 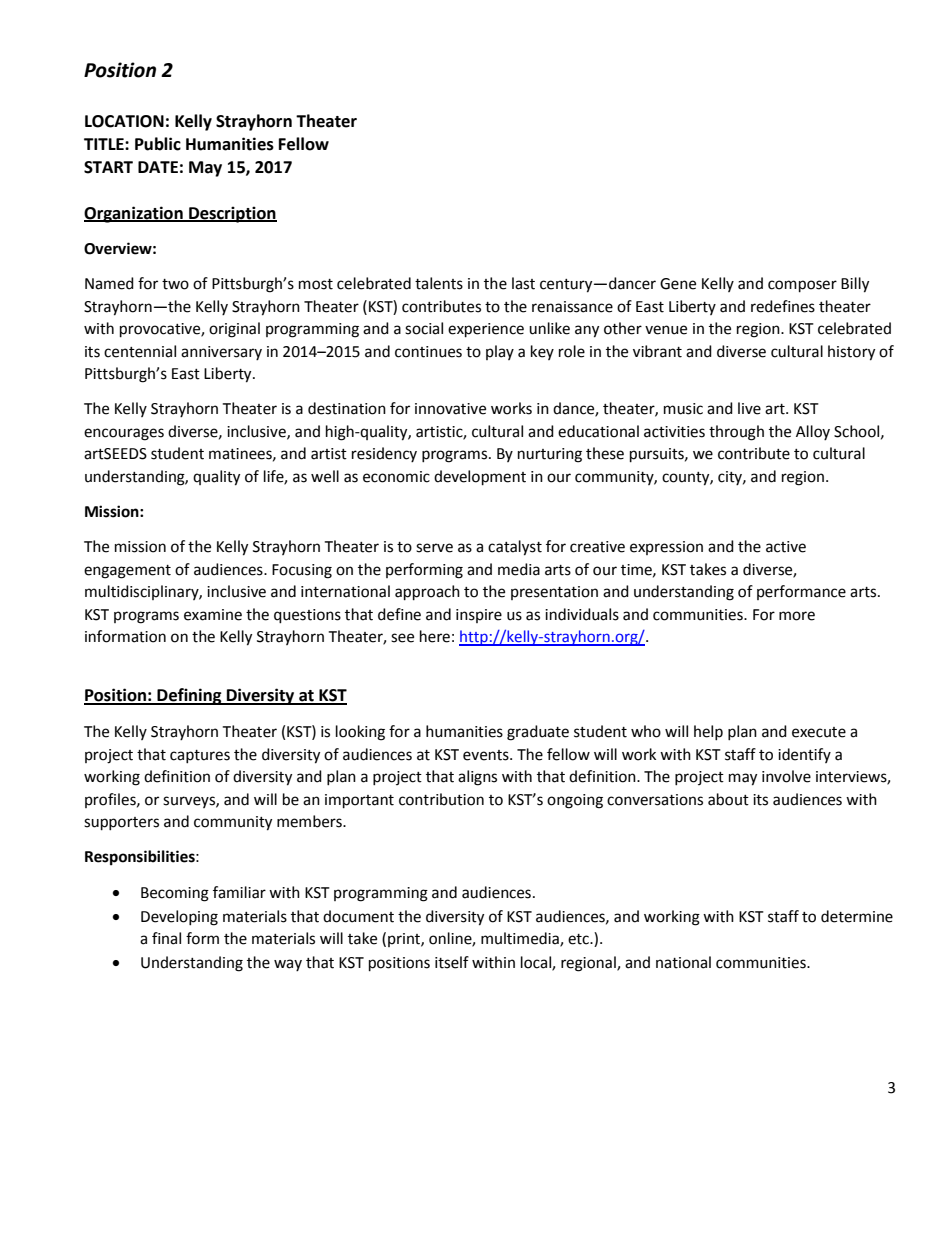 I want to click on catalyst, so click(x=515, y=548).
